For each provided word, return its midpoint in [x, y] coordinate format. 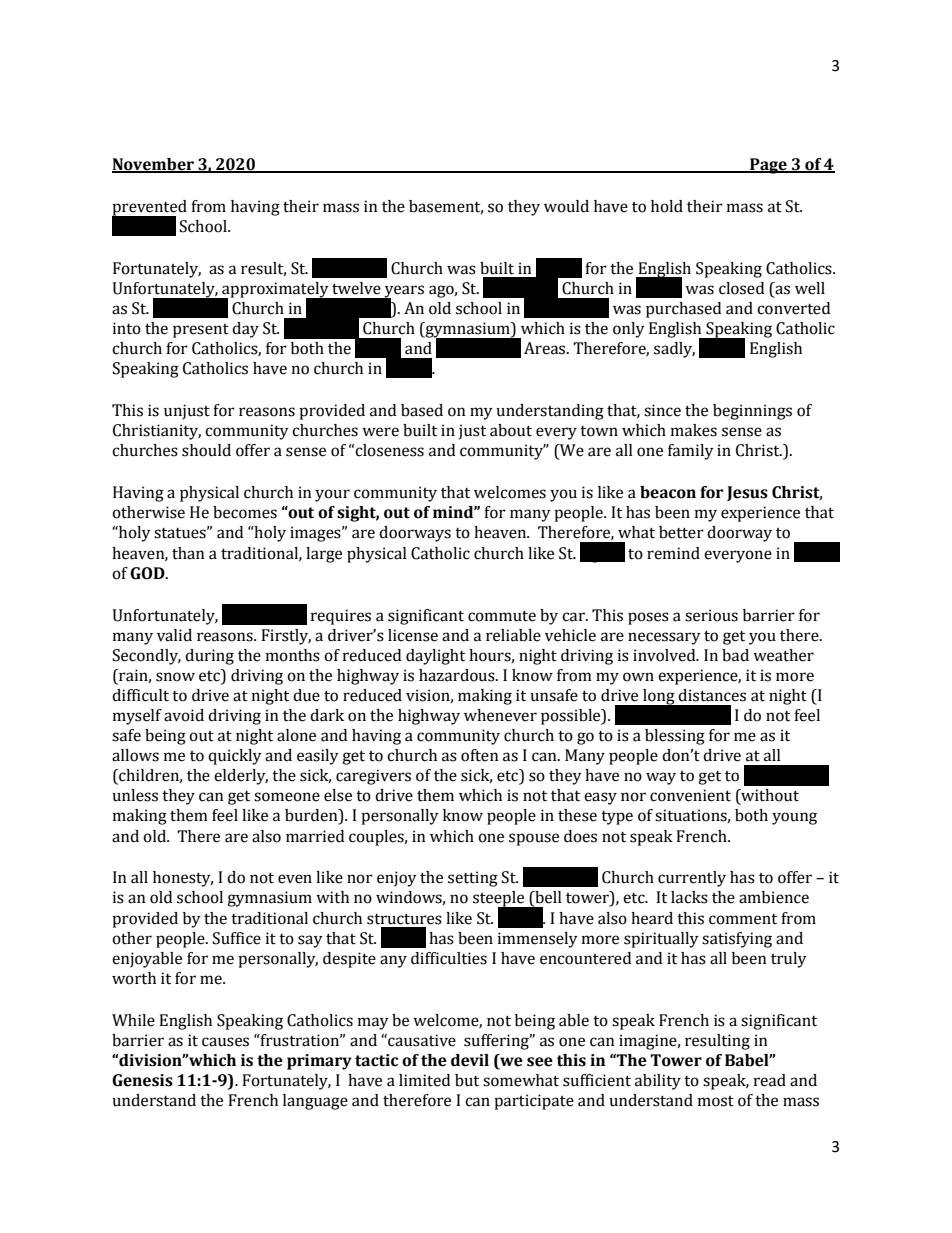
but [467, 1080]
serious [711, 615]
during [209, 657]
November [154, 165]
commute [502, 616]
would [566, 206]
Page [768, 166]
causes [225, 1042]
